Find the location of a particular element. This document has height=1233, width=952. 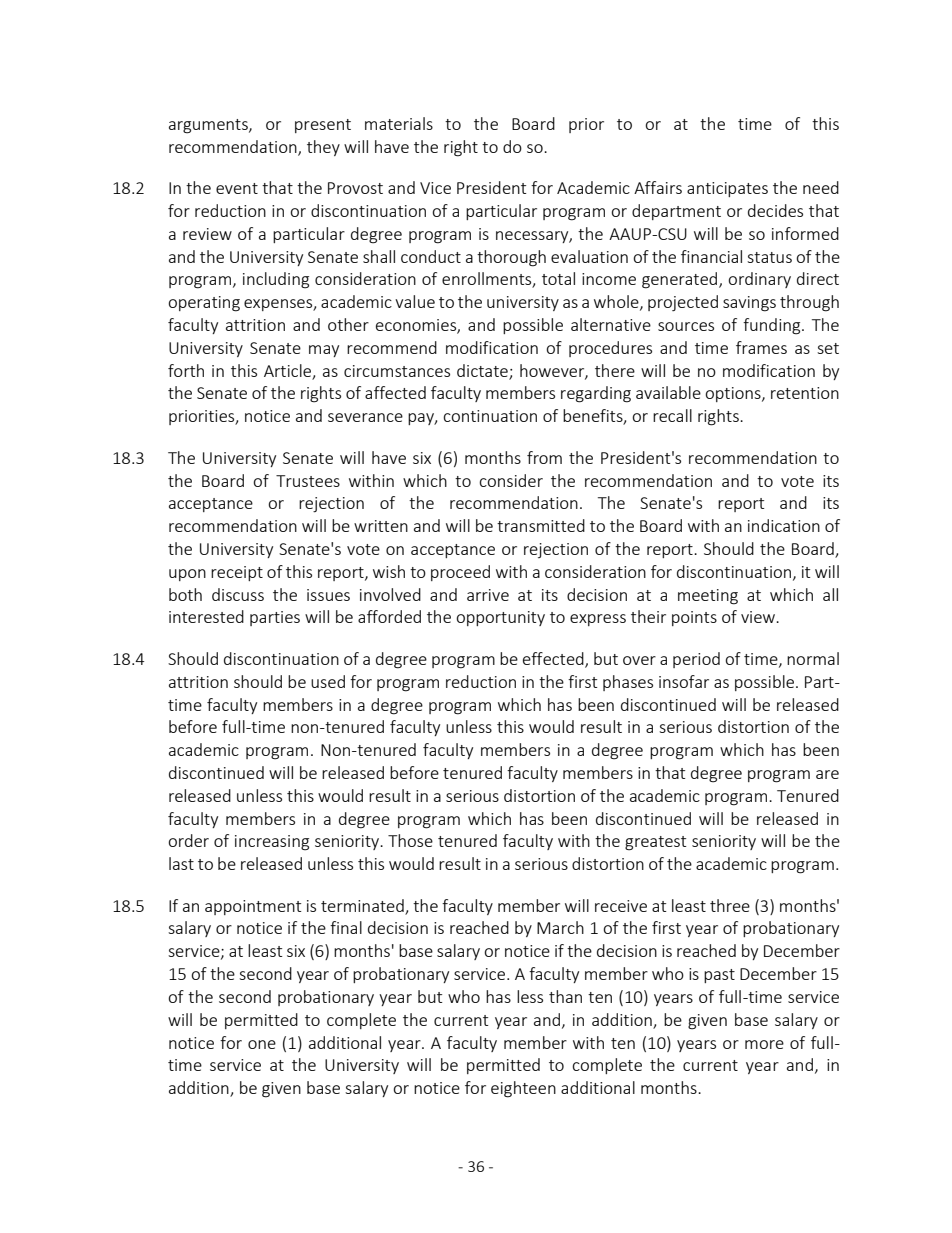

anticipates is located at coordinates (727, 189).
